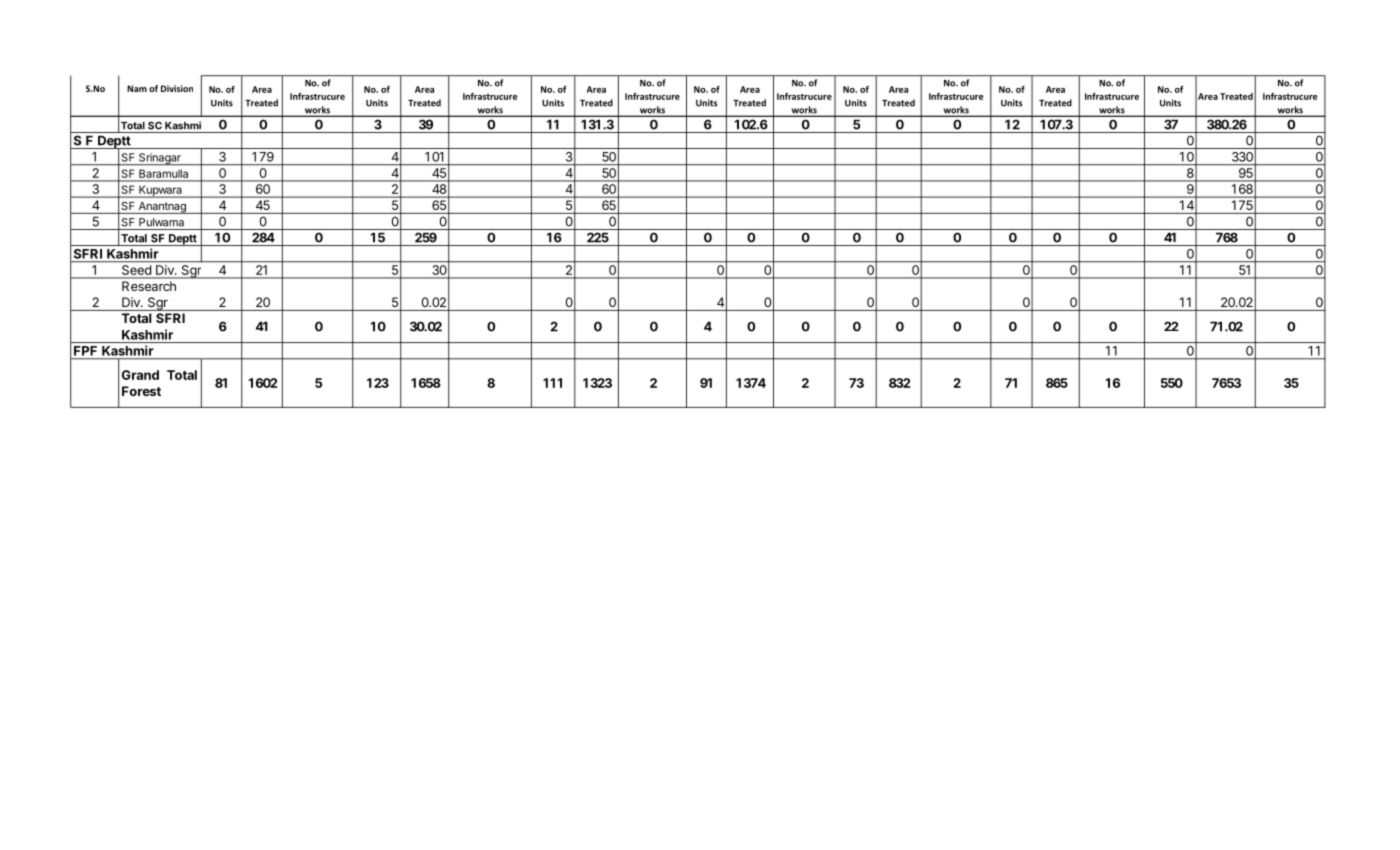 The image size is (1400, 850). Describe the element at coordinates (149, 286) in the screenshot. I see `Research` at that location.
